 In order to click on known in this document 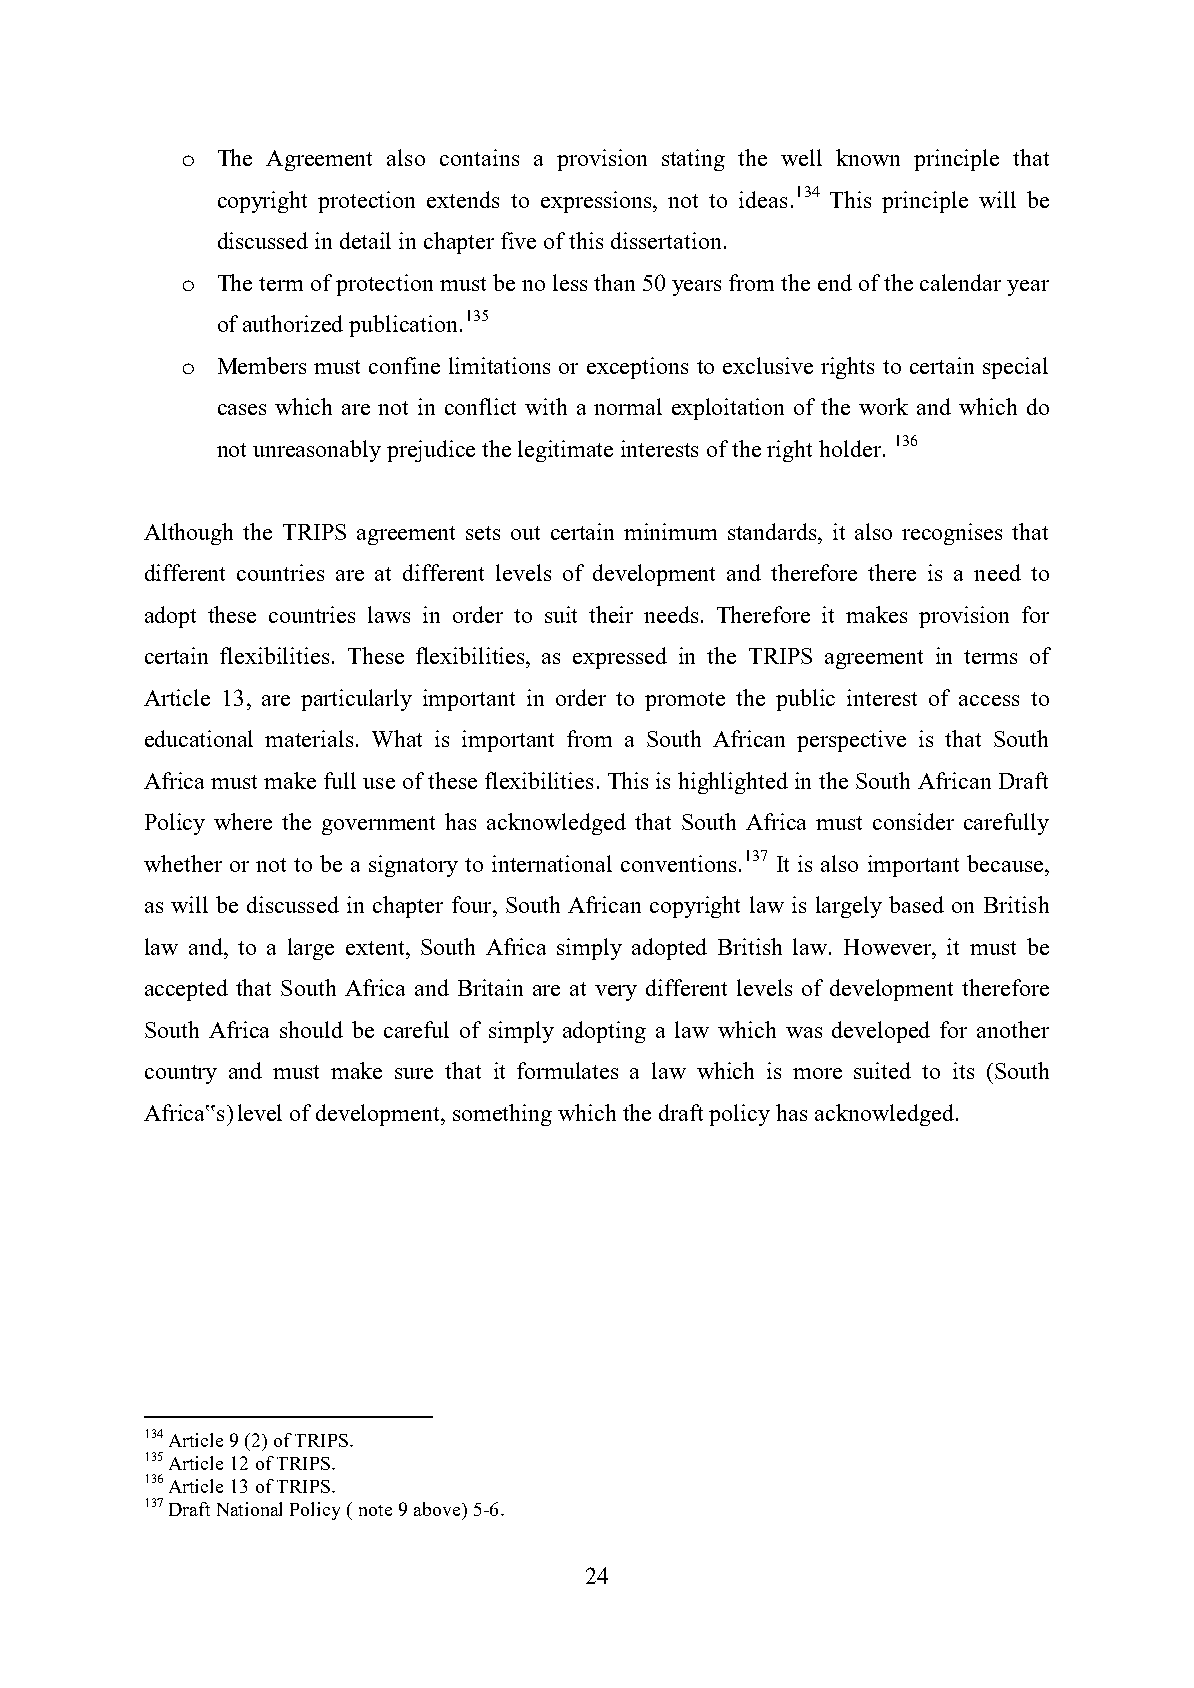, I will do `click(868, 157)`.
